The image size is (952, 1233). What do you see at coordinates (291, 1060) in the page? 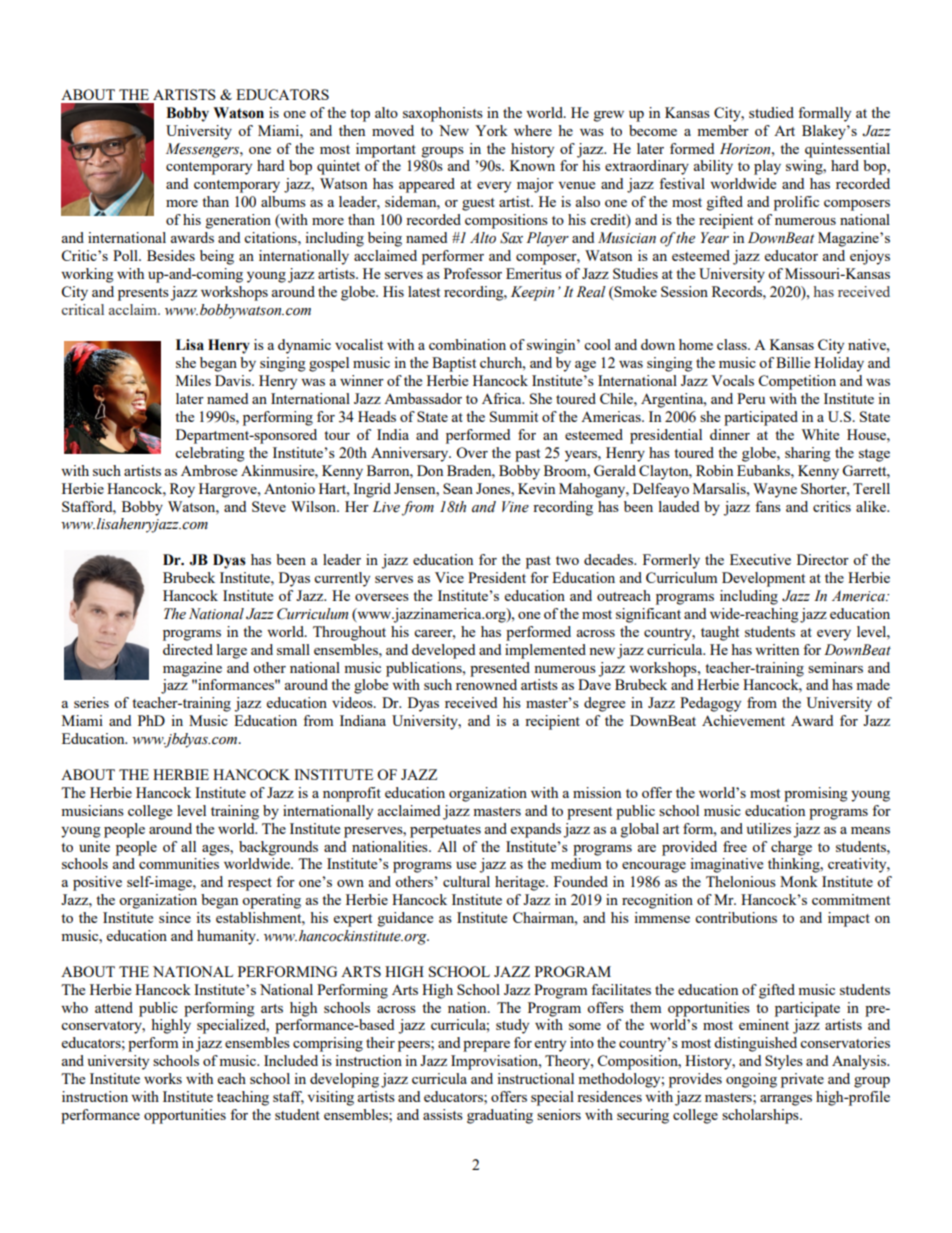
I see `Included` at bounding box center [291, 1060].
